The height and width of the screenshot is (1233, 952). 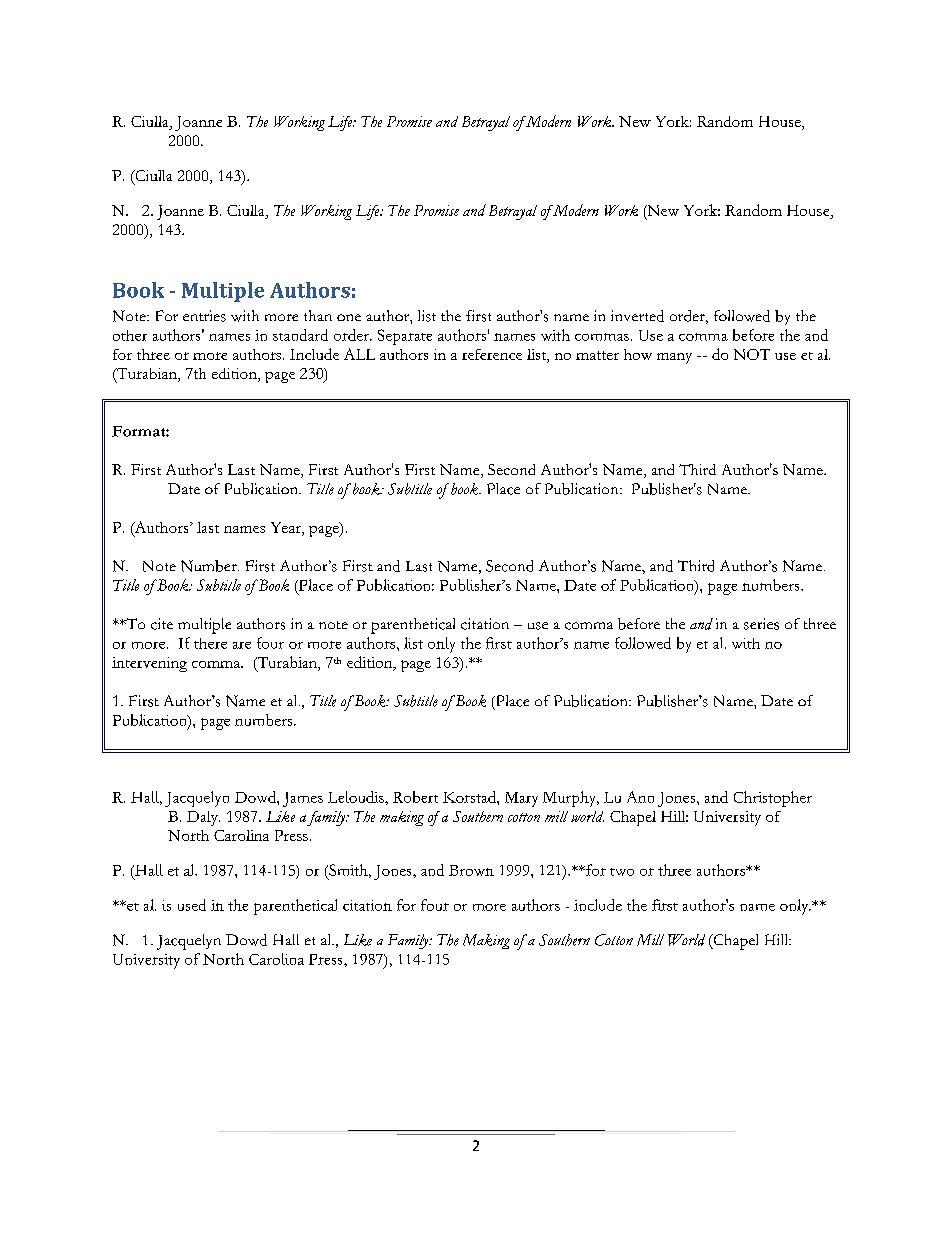 I want to click on entries, so click(x=204, y=316).
